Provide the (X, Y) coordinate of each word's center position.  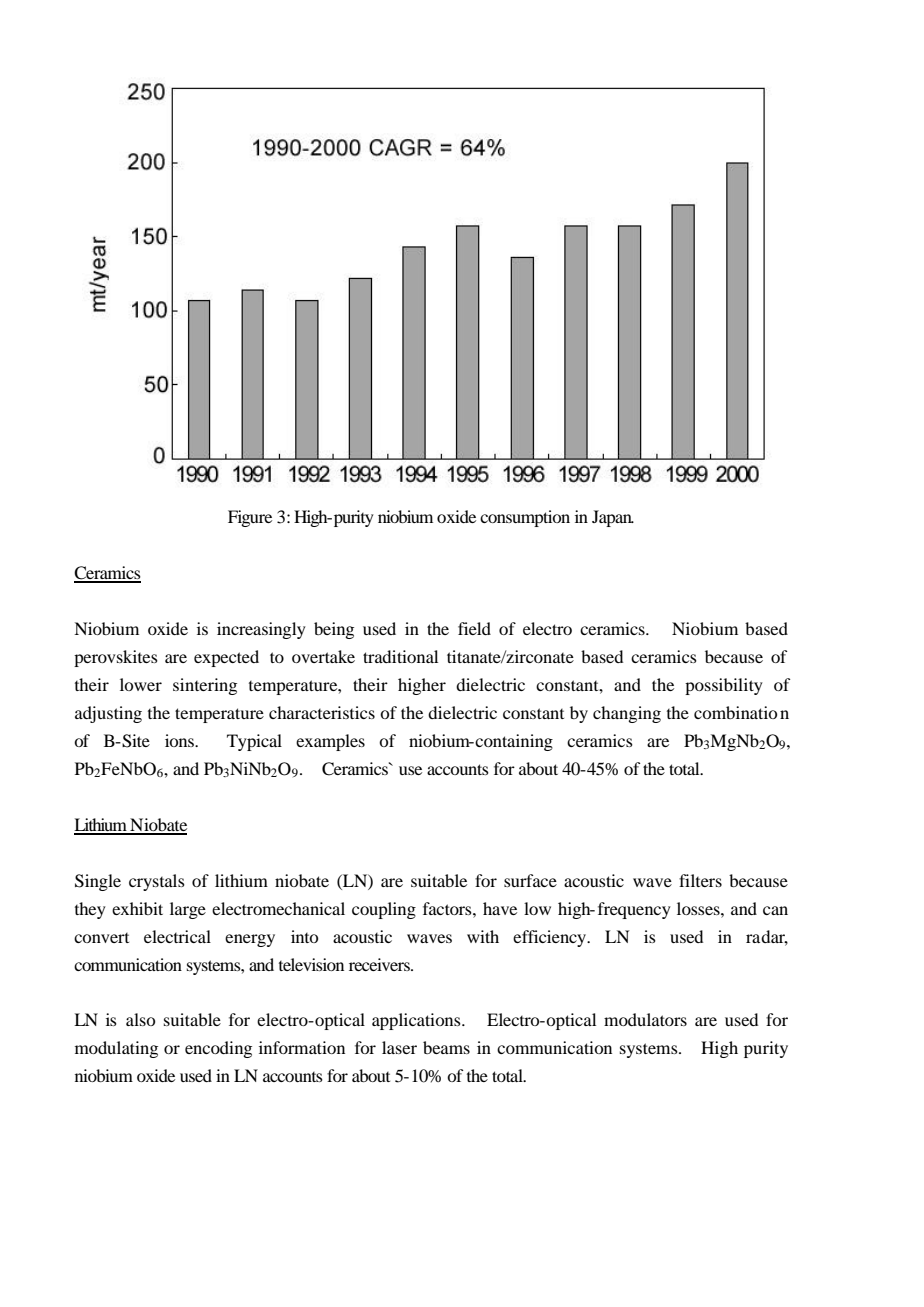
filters (700, 880)
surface (530, 880)
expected (226, 658)
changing (627, 714)
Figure (250, 518)
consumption (525, 518)
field (474, 628)
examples (330, 742)
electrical (177, 936)
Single (98, 882)
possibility (724, 686)
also (140, 1019)
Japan (613, 518)
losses (699, 908)
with (483, 936)
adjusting (108, 714)
